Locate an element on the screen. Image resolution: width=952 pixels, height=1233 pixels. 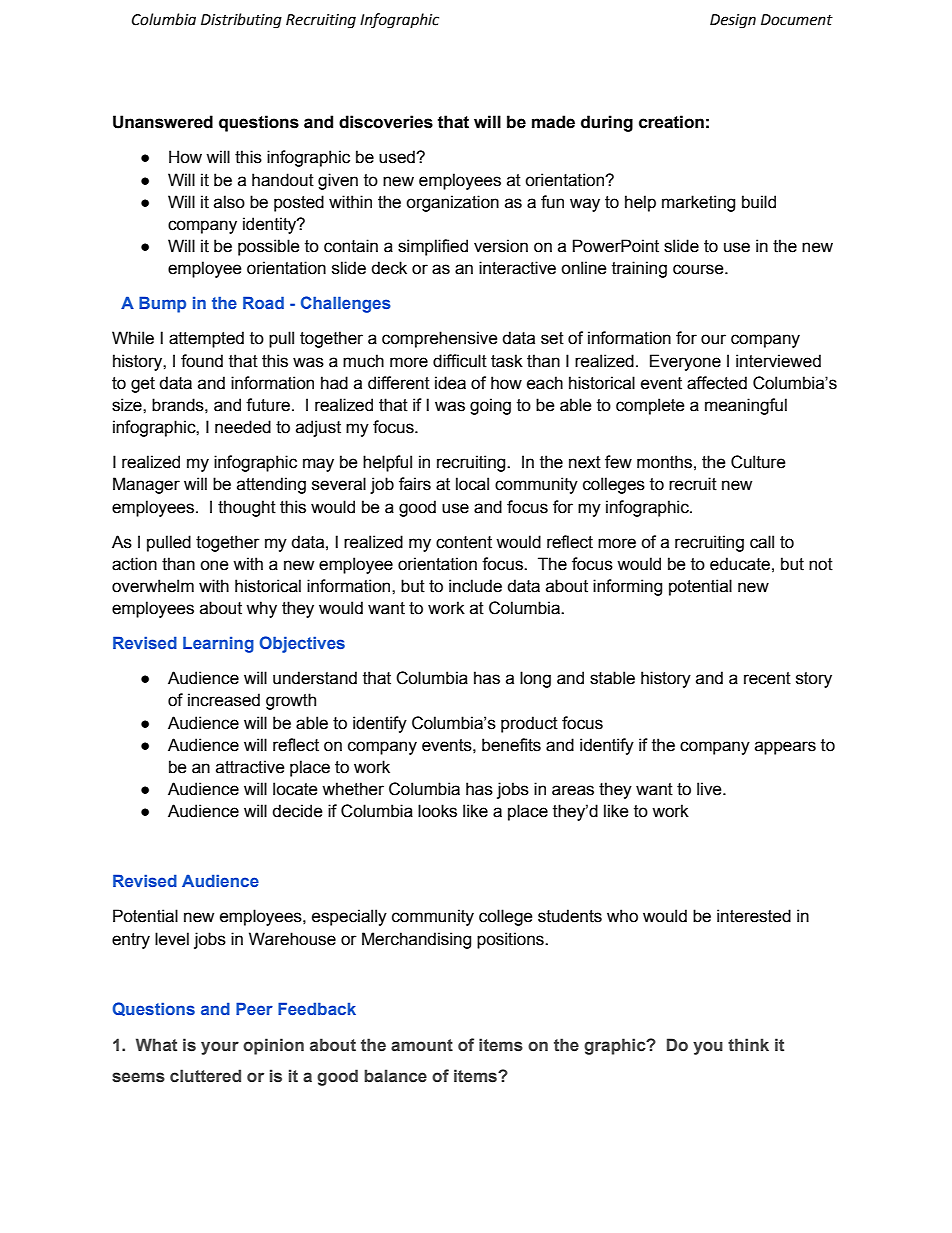
Learning is located at coordinates (218, 644).
